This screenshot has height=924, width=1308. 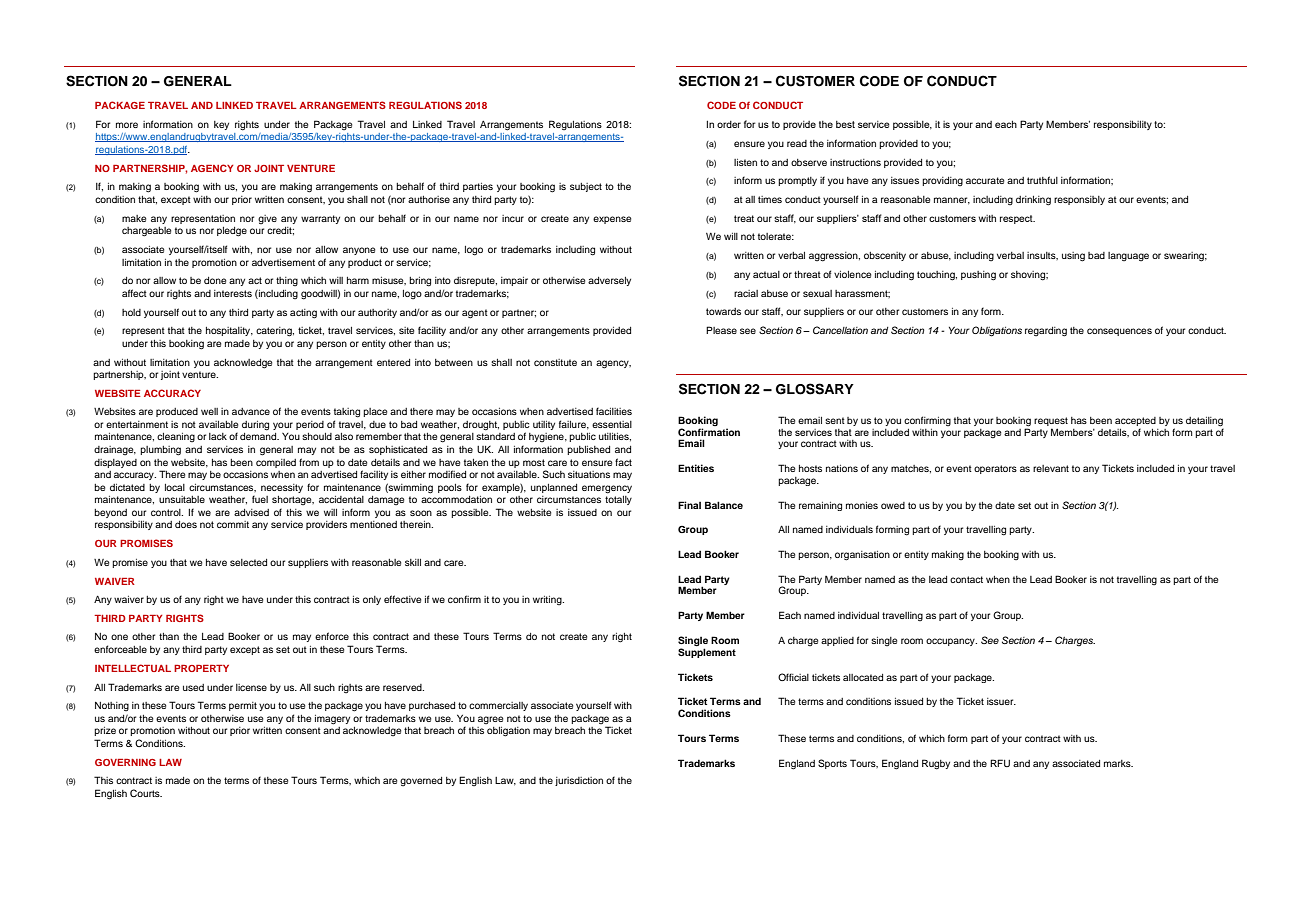 I want to click on relevant, so click(x=1051, y=468).
